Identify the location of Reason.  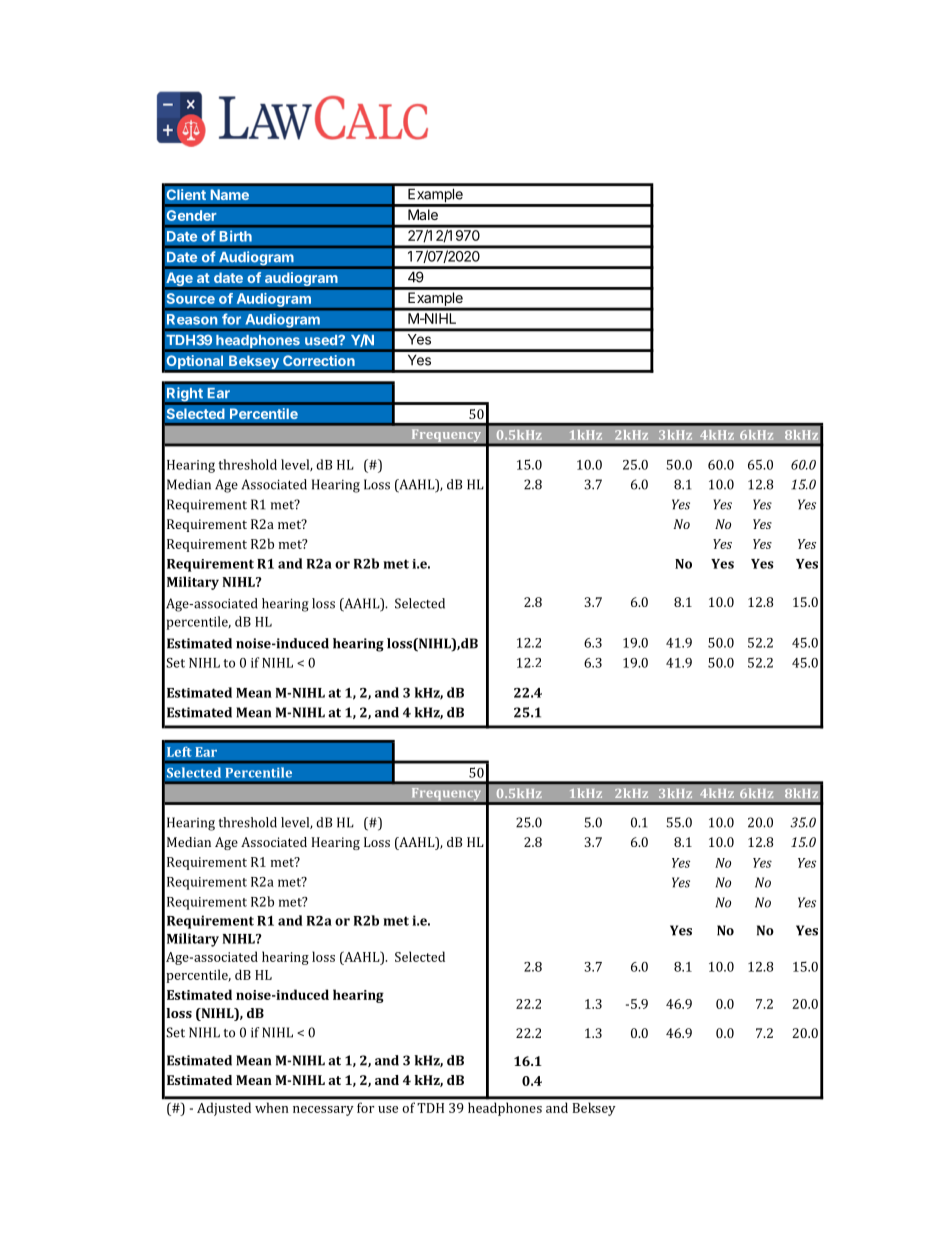
(192, 319).
